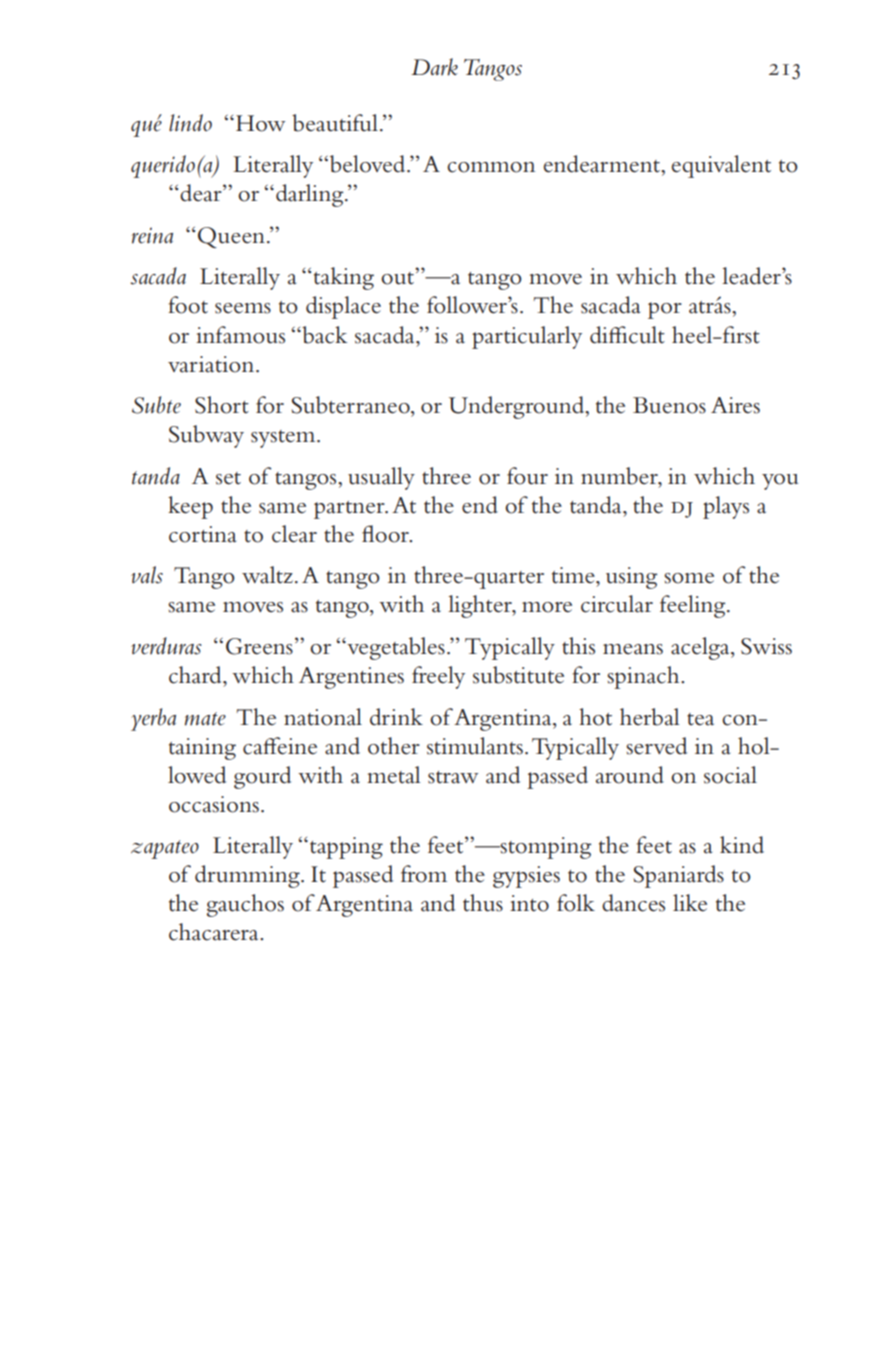 This document has width=896, height=1345. Describe the element at coordinates (190, 123) in the document. I see `lindo` at that location.
